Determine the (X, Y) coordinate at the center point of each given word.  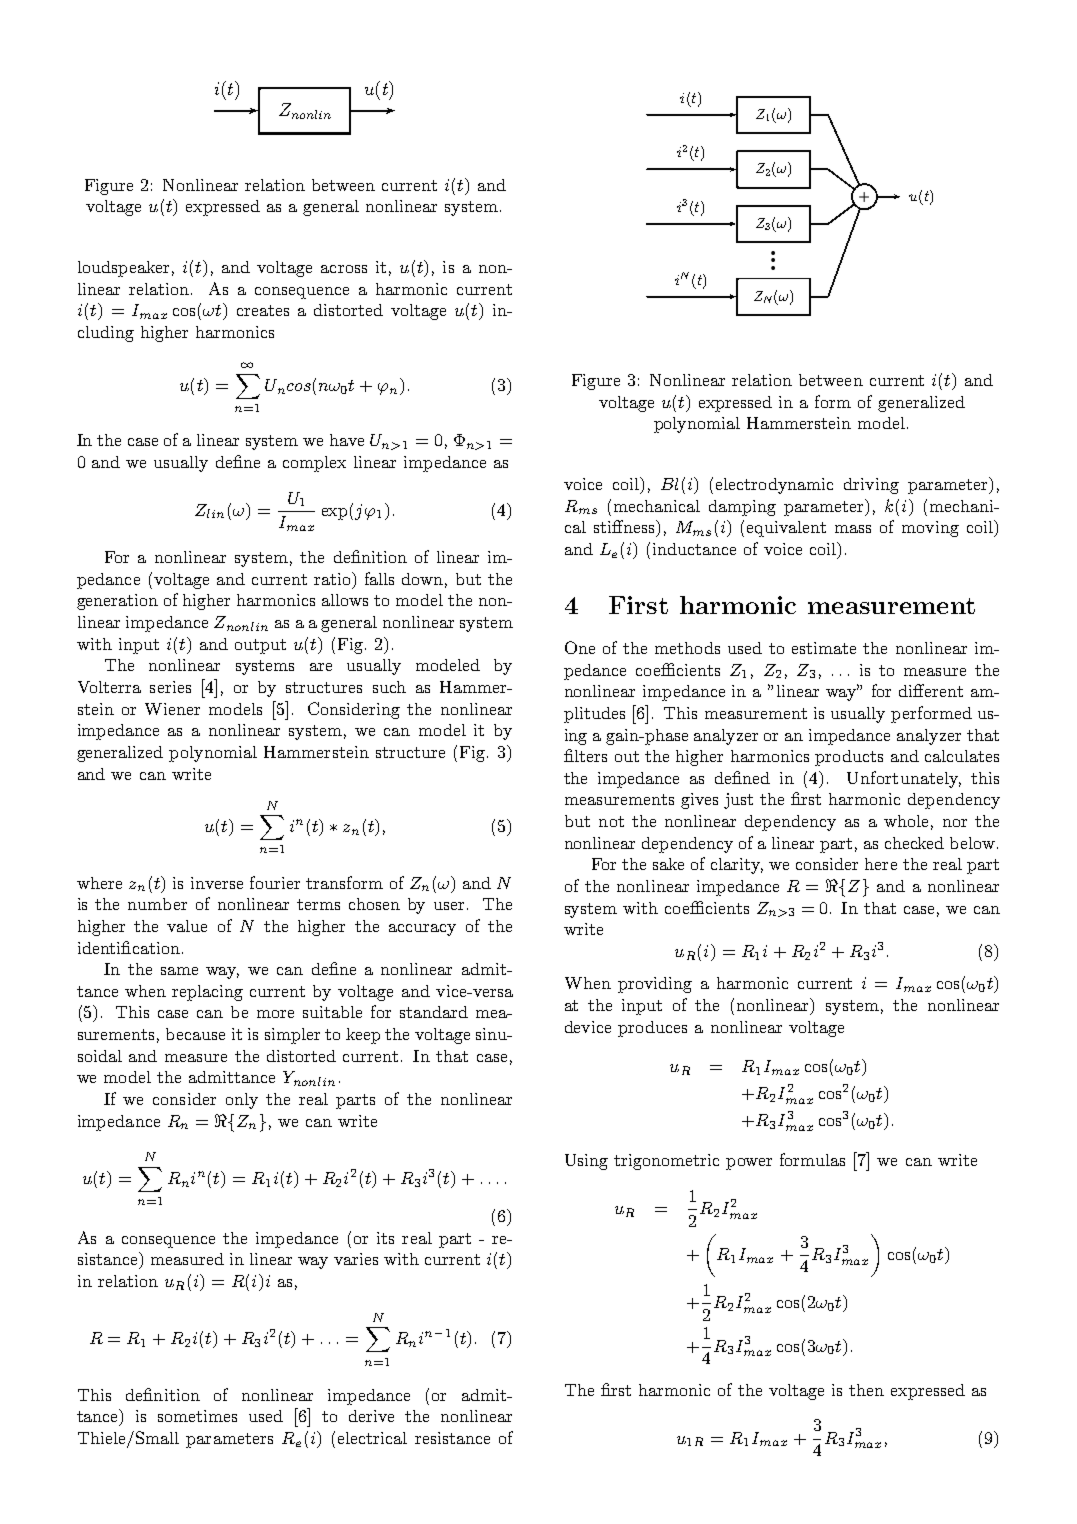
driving (871, 486)
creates (263, 310)
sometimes (197, 1416)
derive (371, 1416)
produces (652, 1029)
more (275, 1014)
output (260, 646)
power (749, 1164)
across (344, 269)
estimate (824, 648)
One (580, 647)
